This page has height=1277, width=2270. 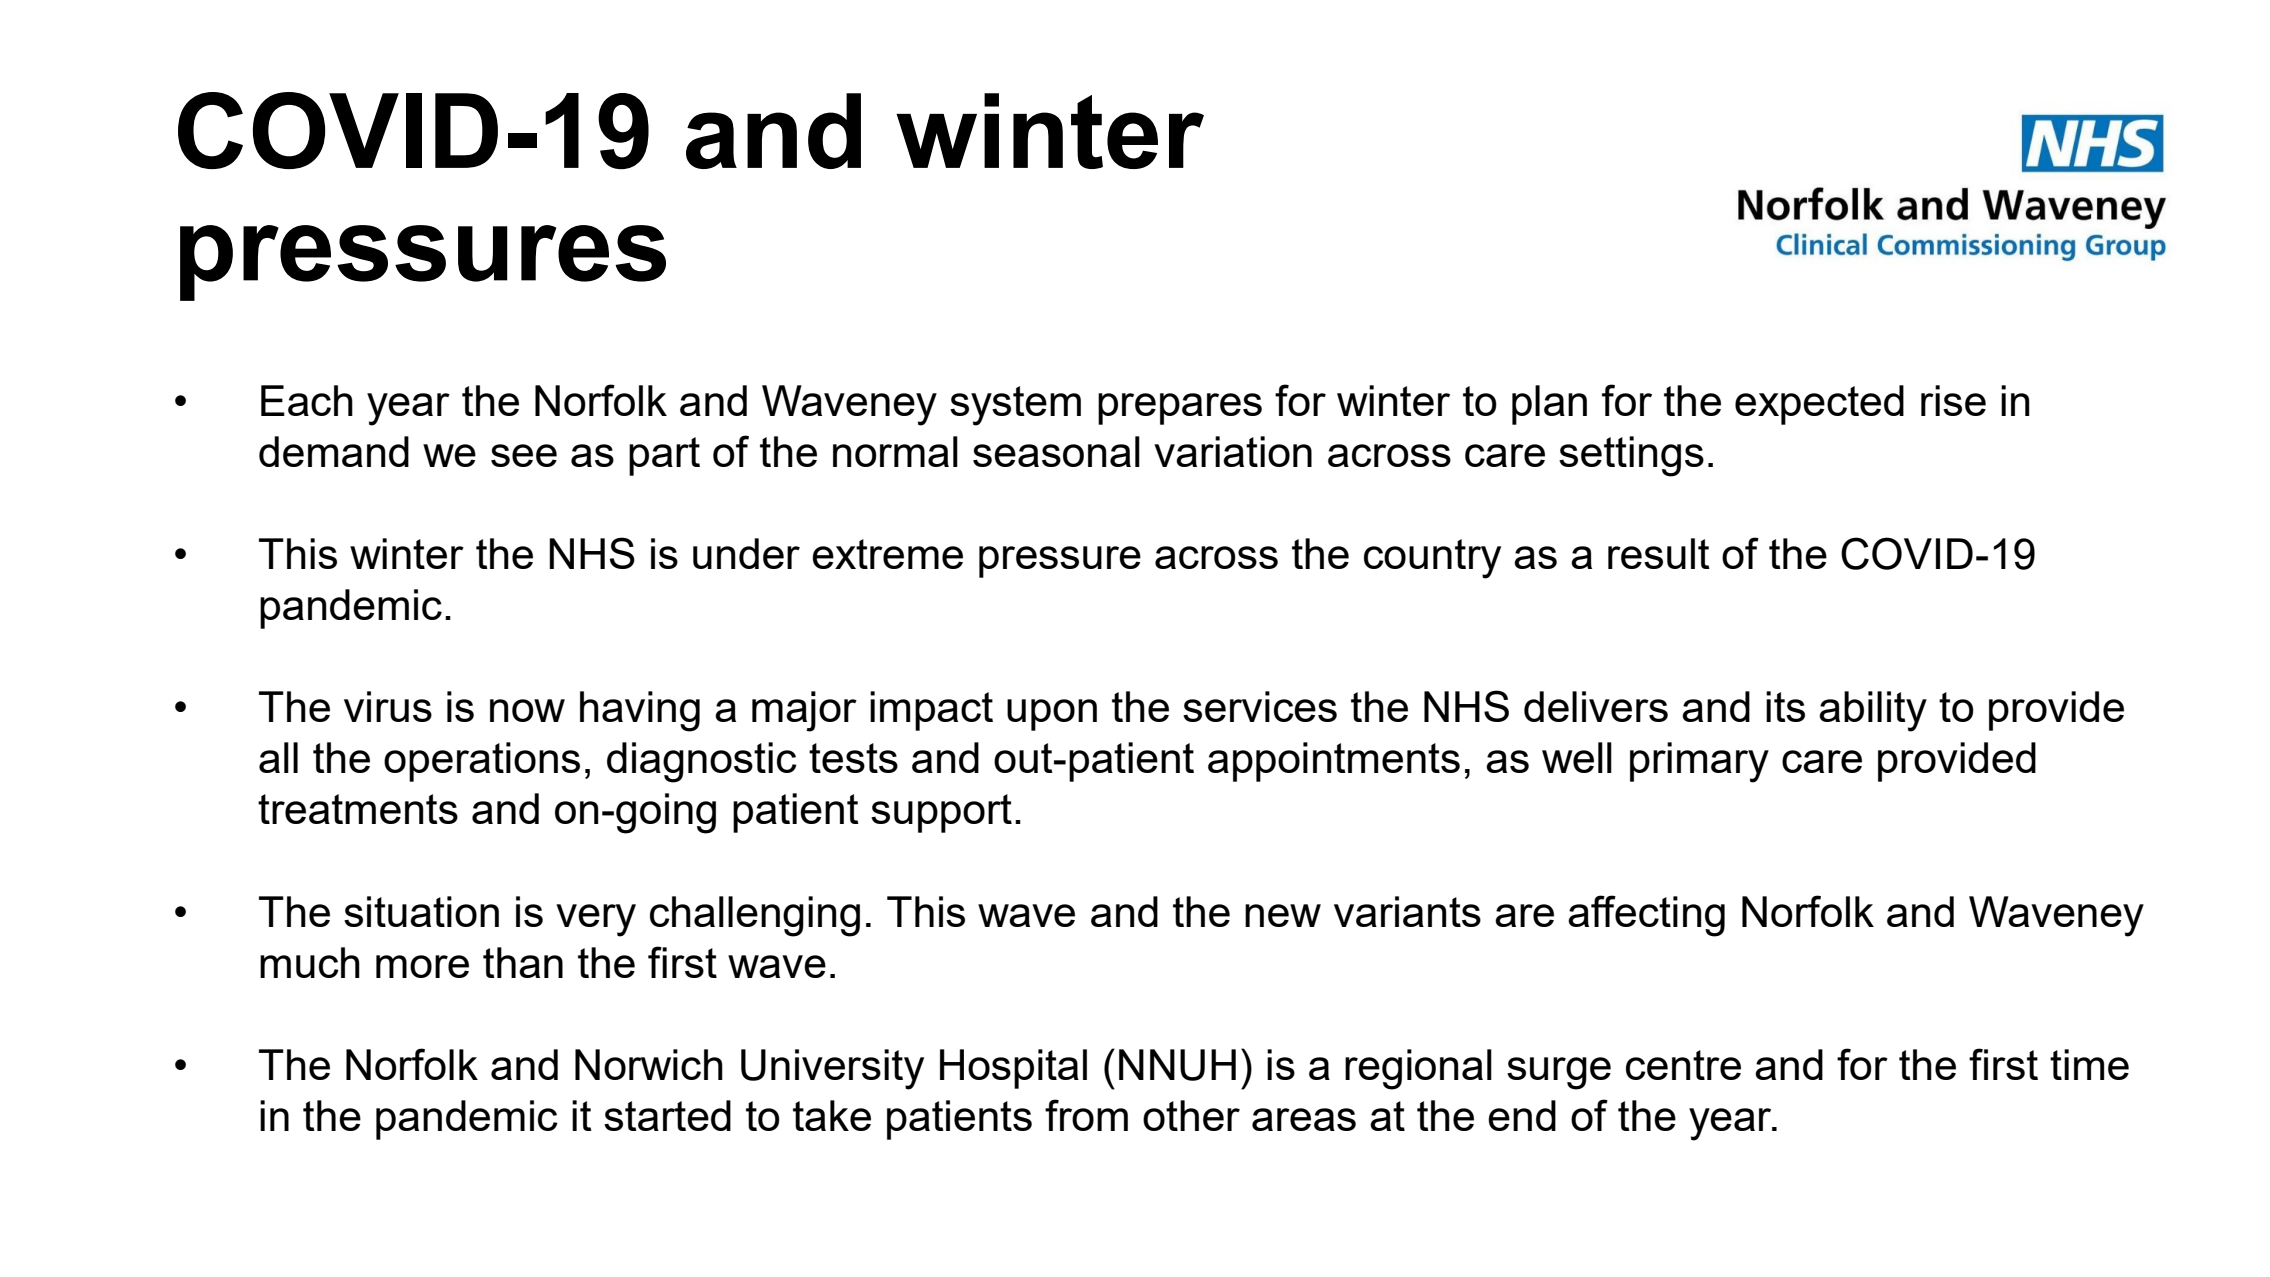 I want to click on affecting, so click(x=1646, y=916).
